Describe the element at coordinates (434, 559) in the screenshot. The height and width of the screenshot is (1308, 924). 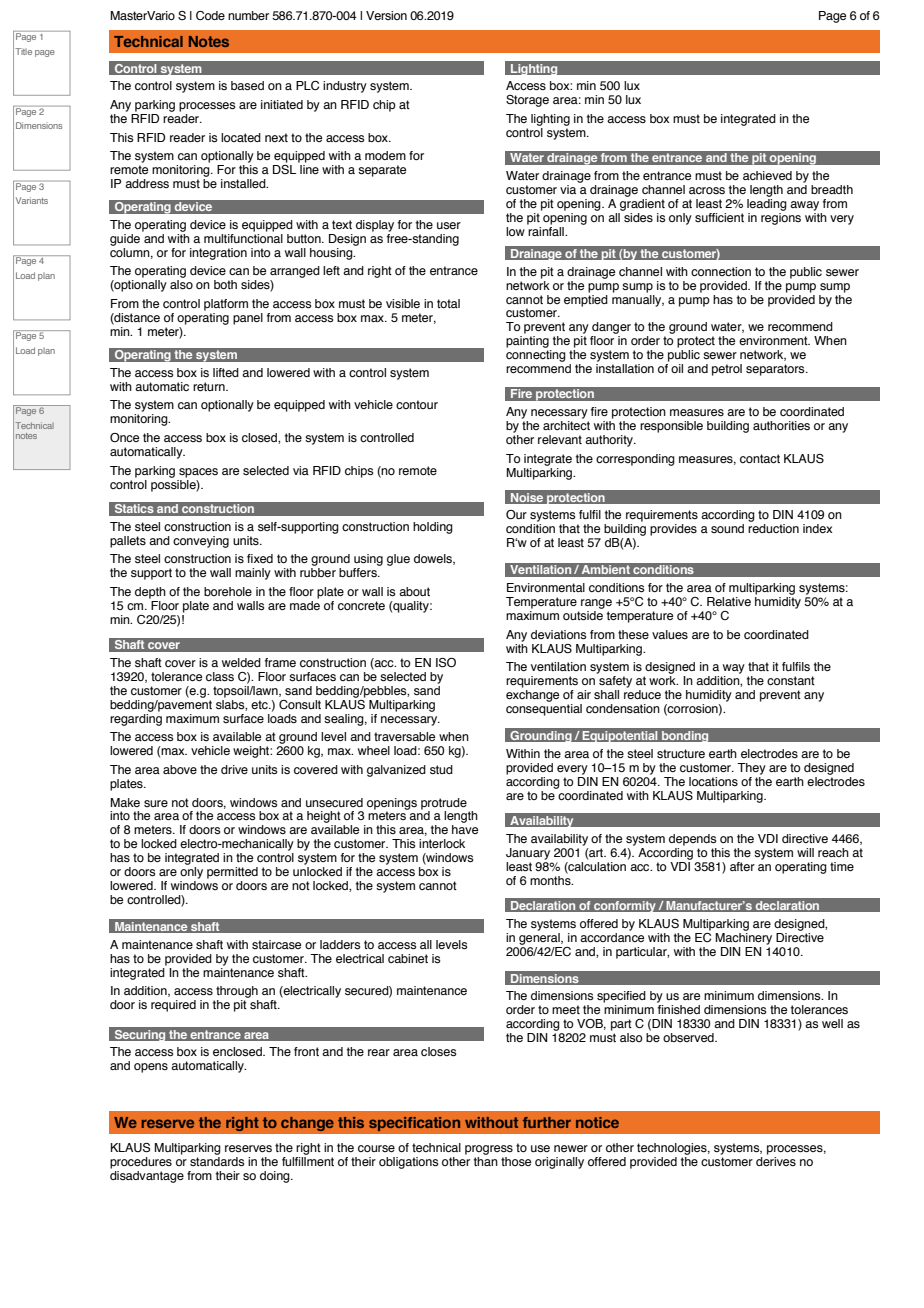
I see `dowels` at that location.
